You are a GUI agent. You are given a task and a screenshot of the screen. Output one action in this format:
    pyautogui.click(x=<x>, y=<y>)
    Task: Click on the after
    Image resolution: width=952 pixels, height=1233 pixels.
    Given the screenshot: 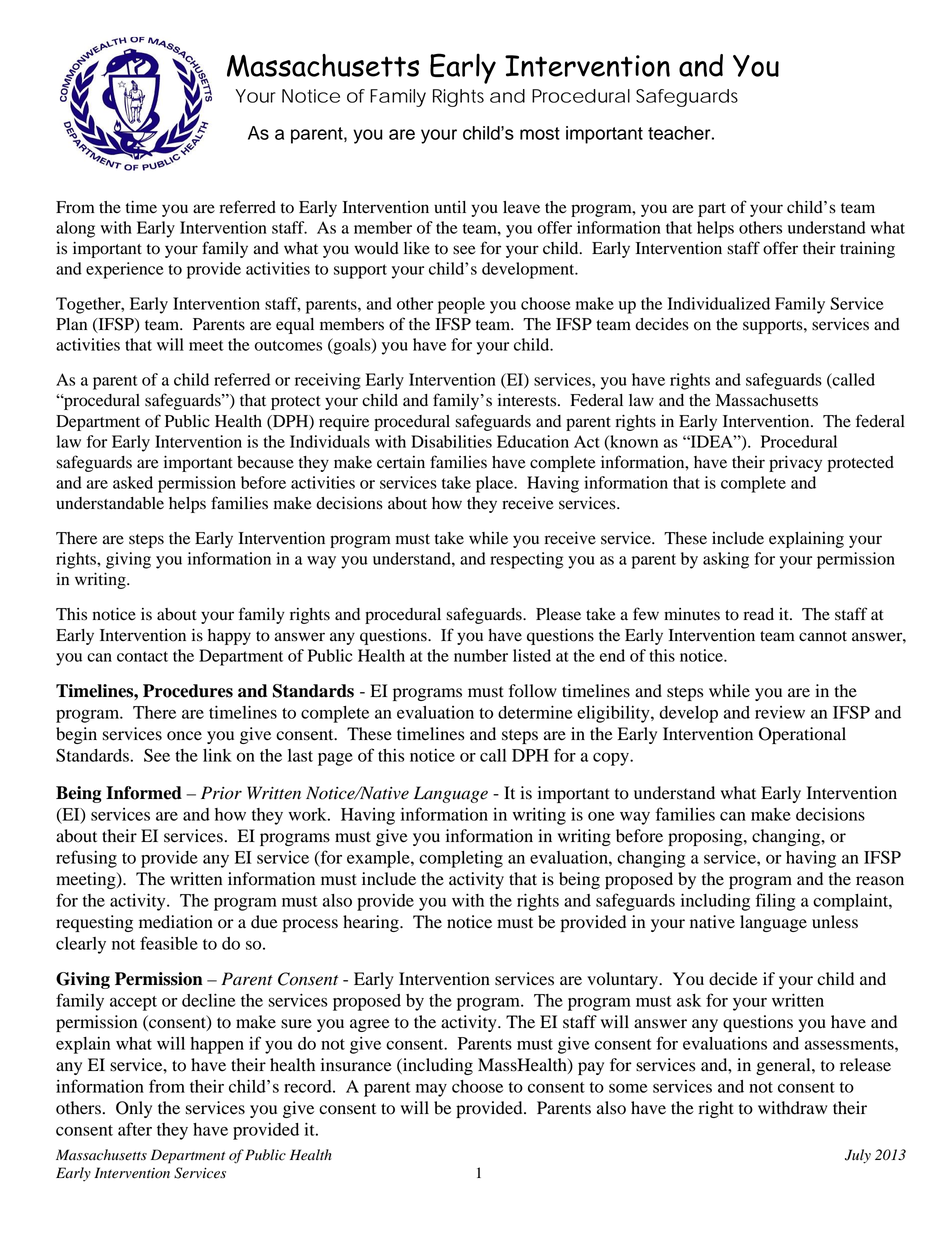 What is the action you would take?
    pyautogui.click(x=135, y=1129)
